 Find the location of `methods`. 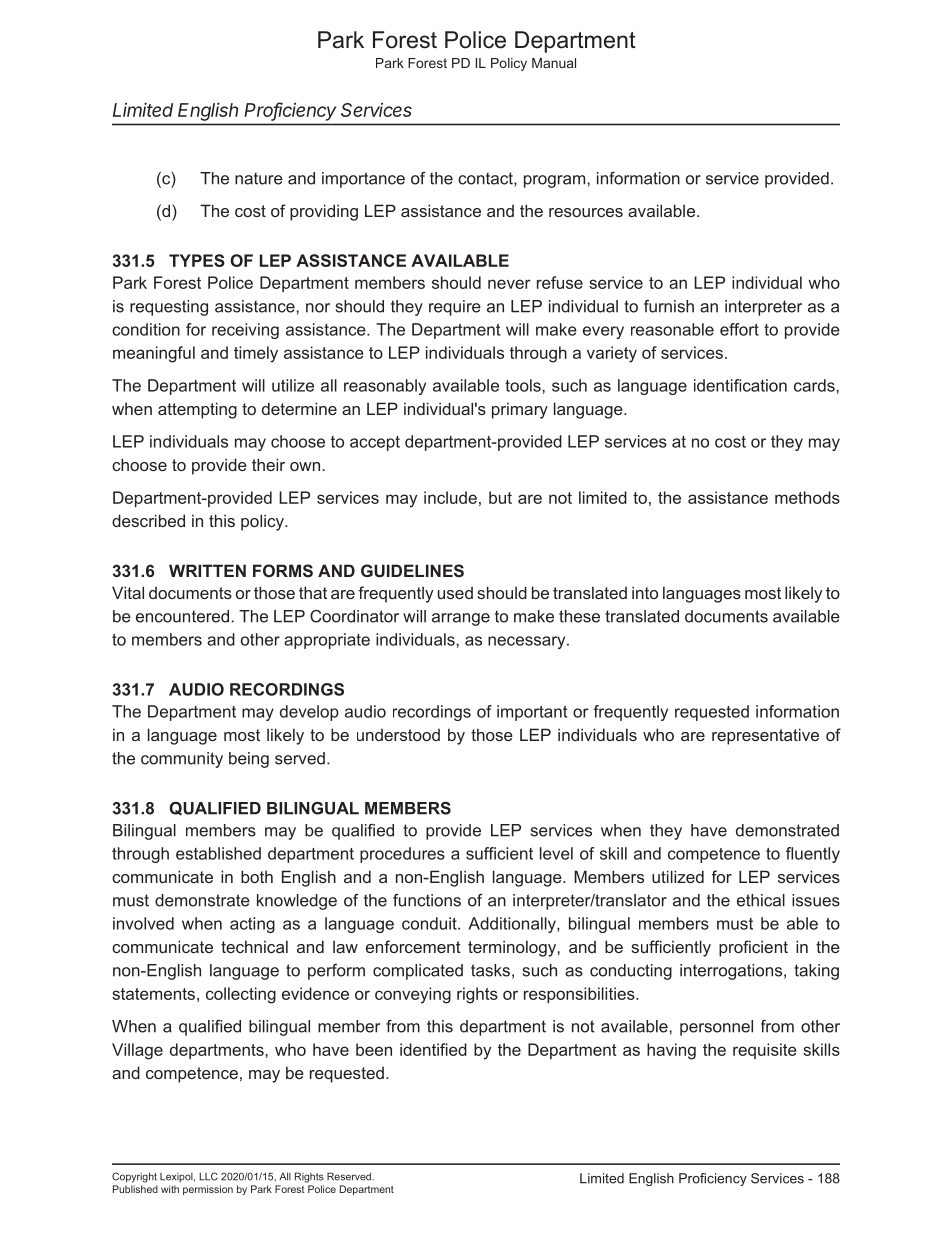

methods is located at coordinates (807, 497).
